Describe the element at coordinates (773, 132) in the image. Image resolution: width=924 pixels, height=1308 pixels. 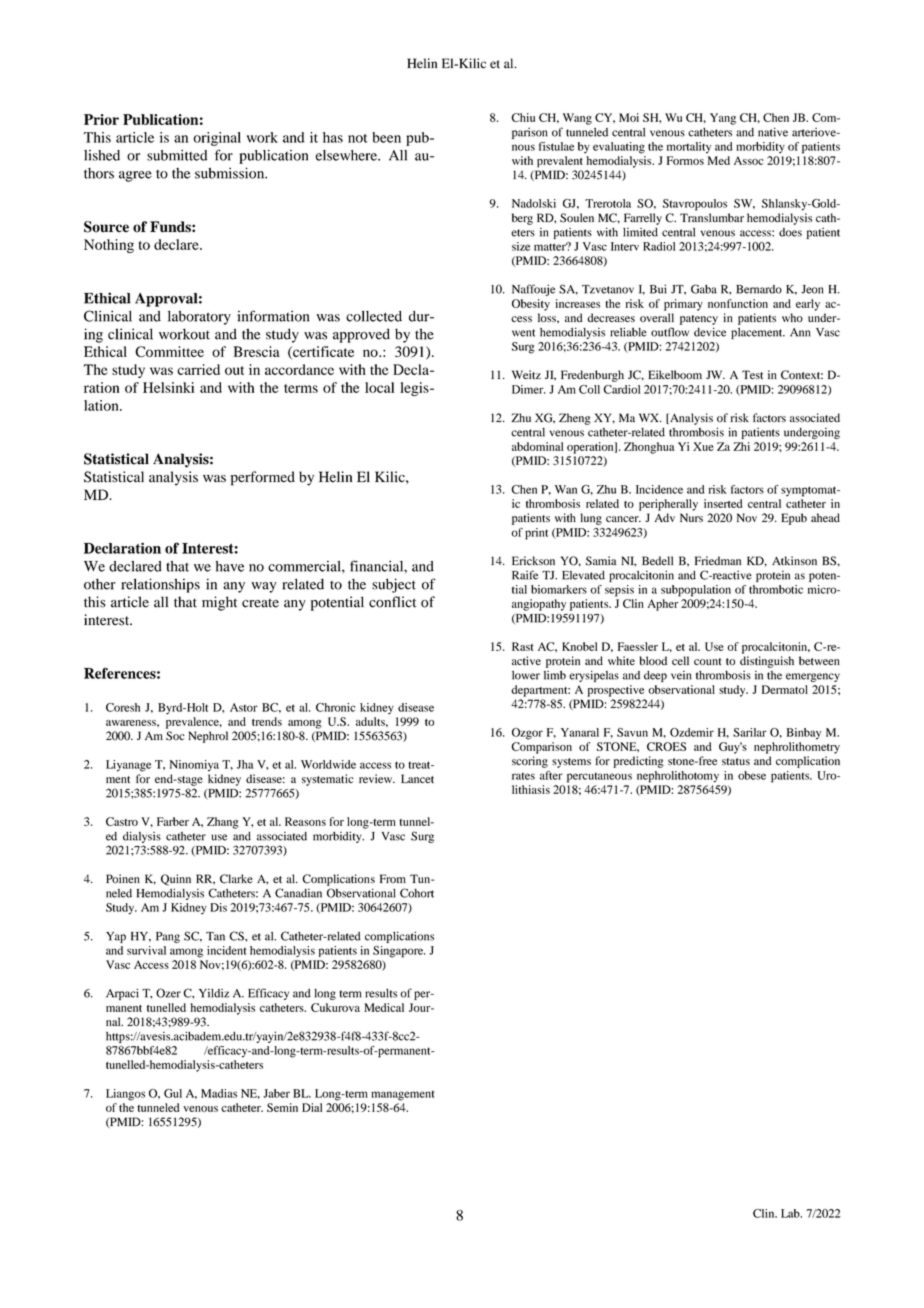
I see `native` at that location.
